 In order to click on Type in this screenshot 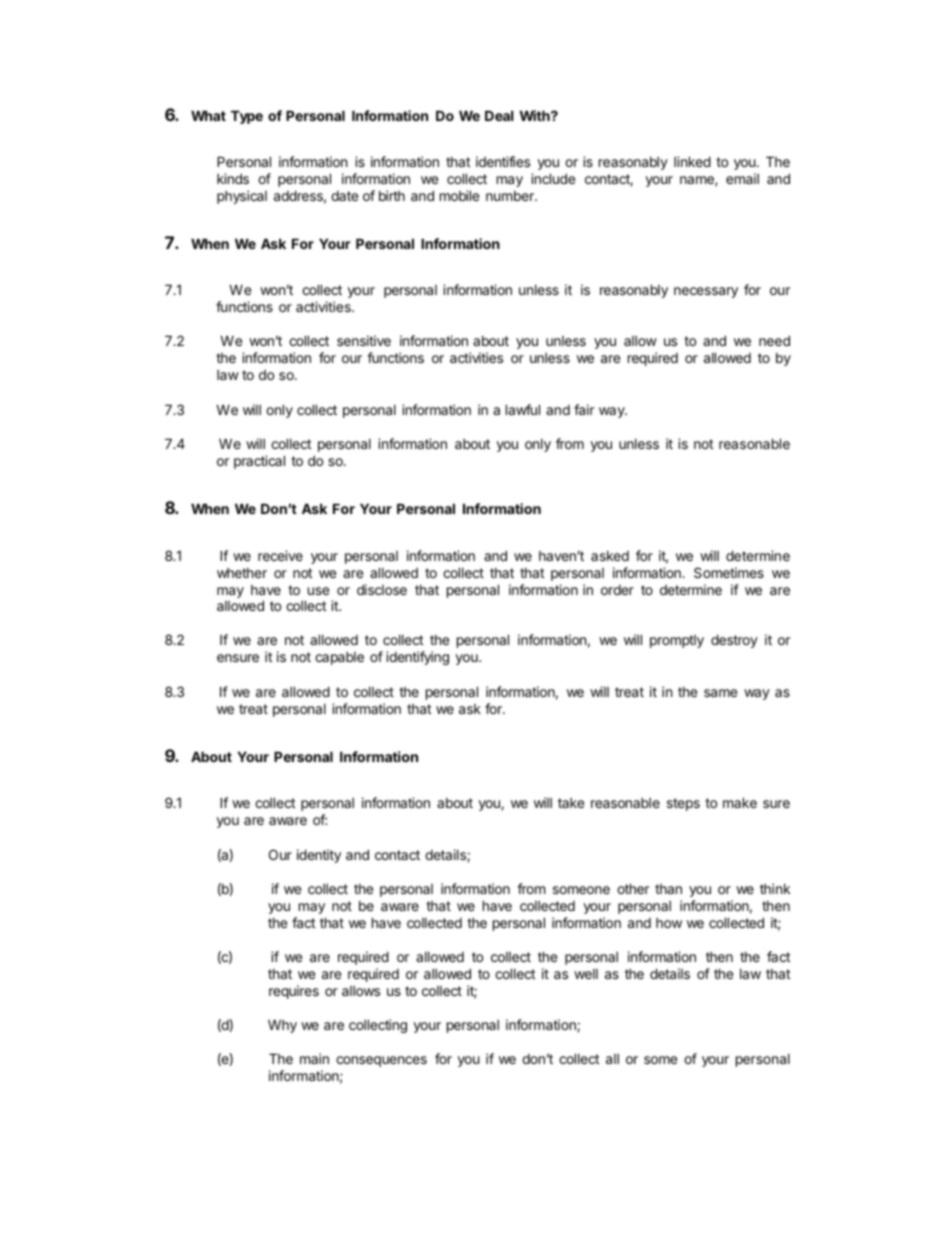, I will do `click(247, 117)`.
